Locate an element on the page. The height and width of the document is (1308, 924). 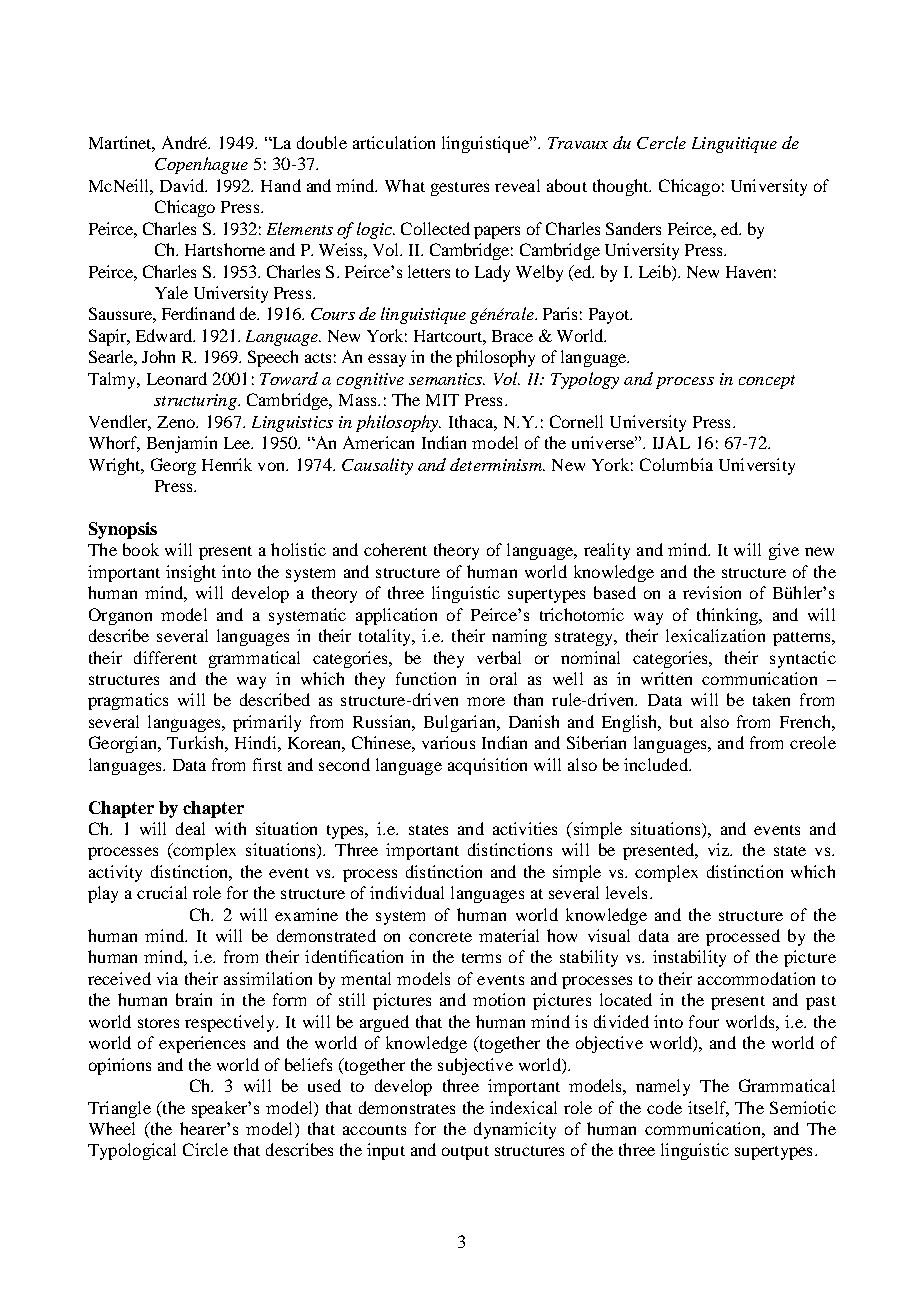
accommodation is located at coordinates (756, 978).
